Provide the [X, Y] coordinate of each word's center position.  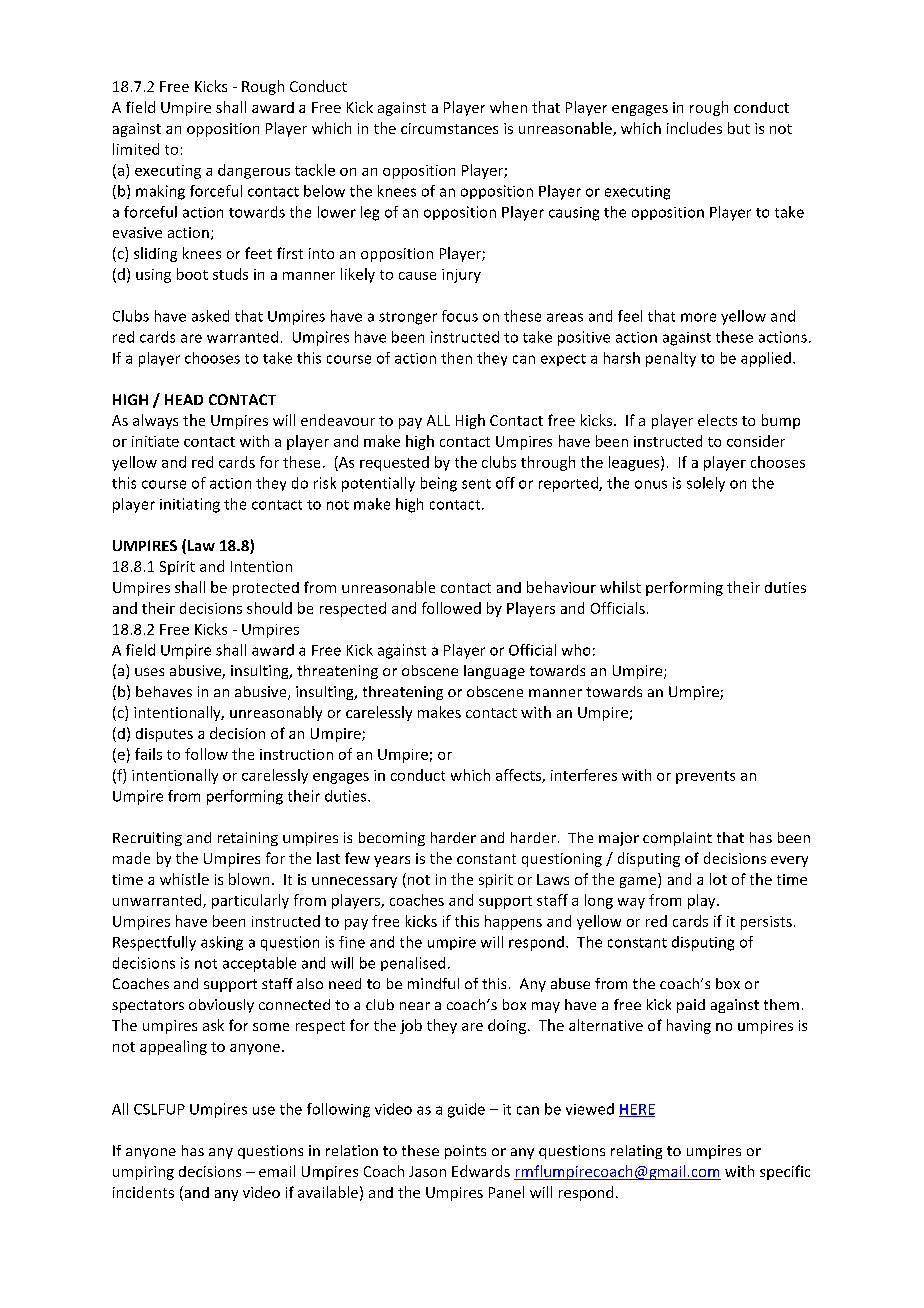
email [277, 1171]
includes [694, 128]
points [465, 1152]
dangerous [254, 171]
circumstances [449, 128]
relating [636, 1152]
